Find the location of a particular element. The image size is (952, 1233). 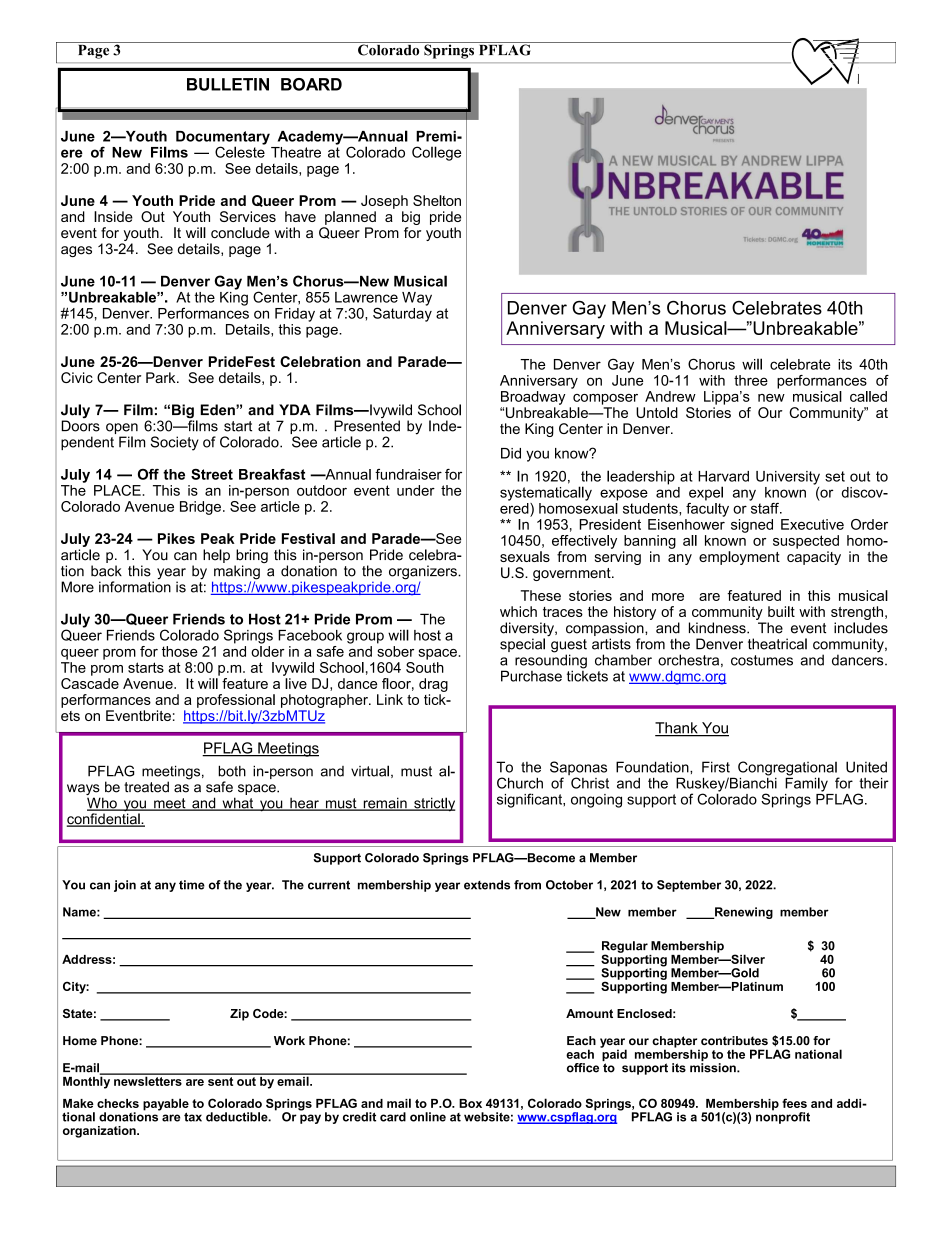

those is located at coordinates (180, 651).
